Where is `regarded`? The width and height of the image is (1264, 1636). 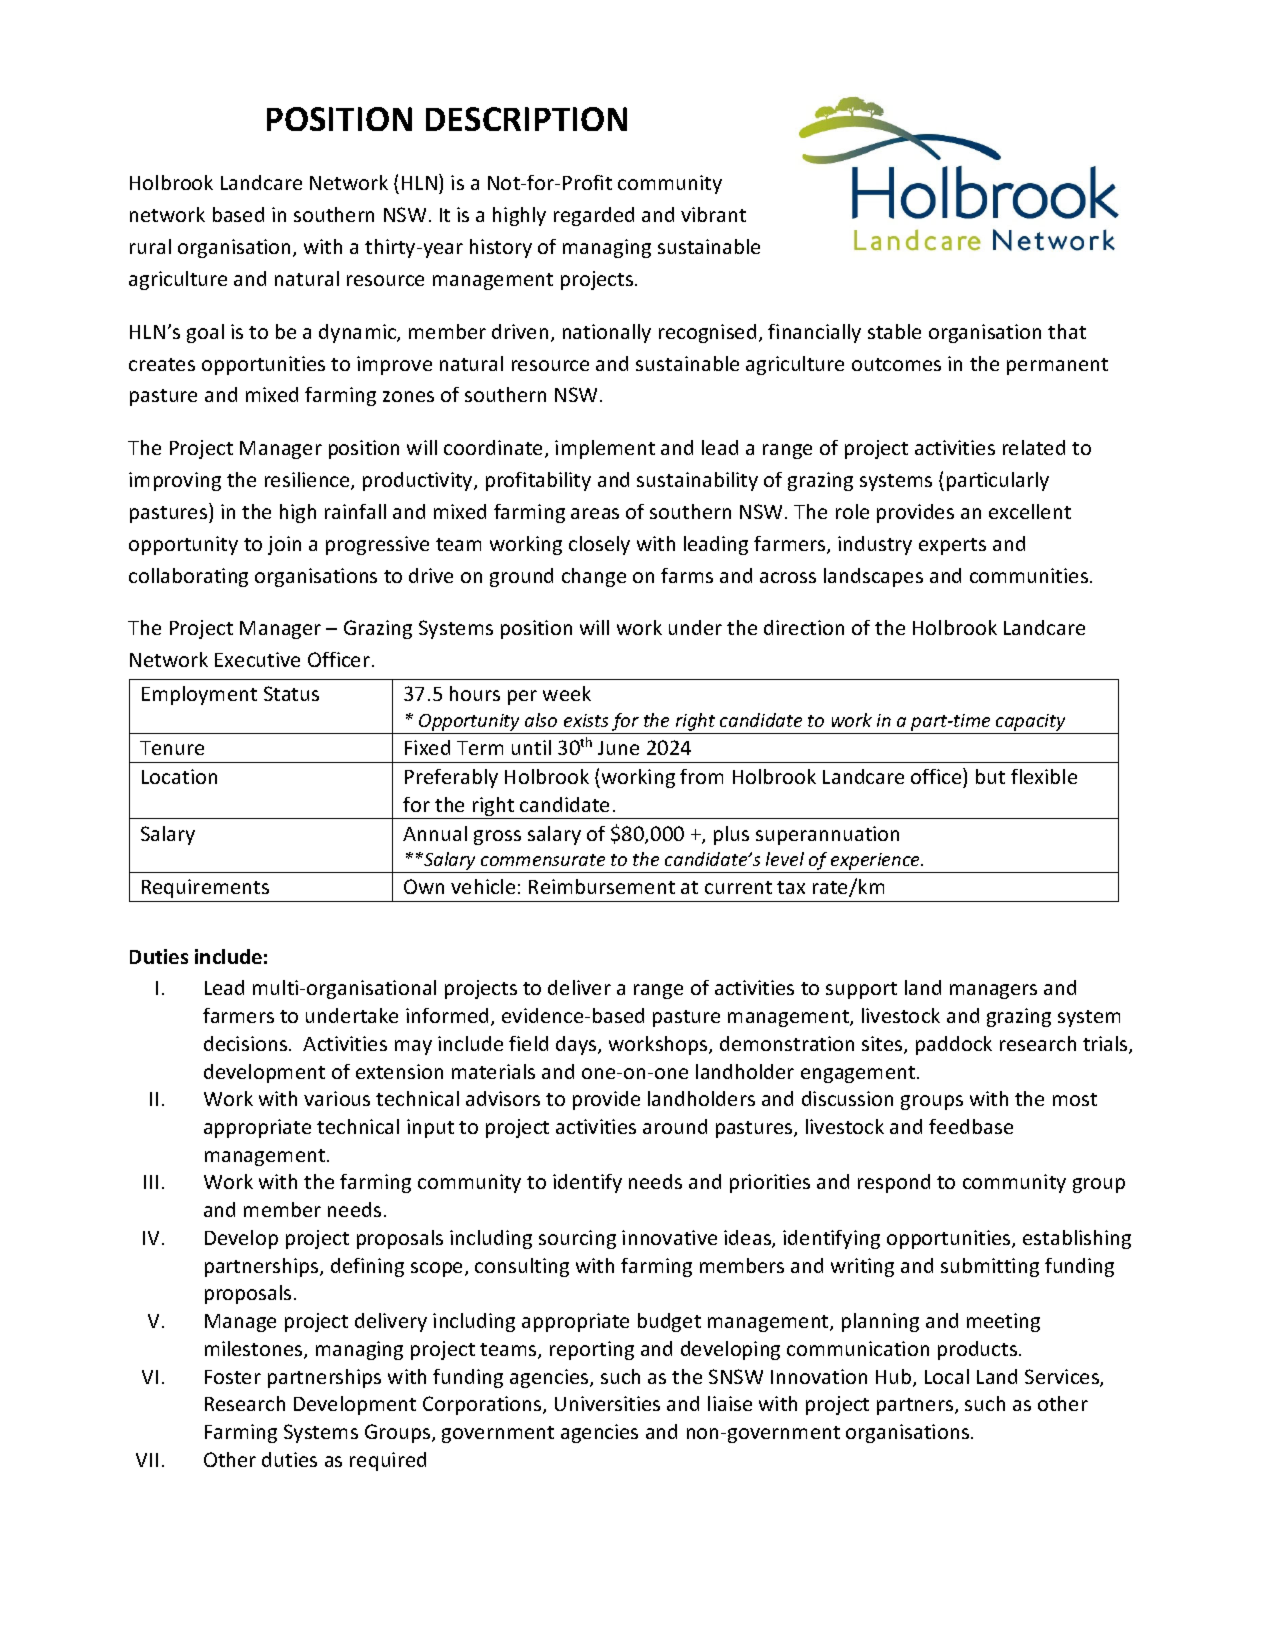 regarded is located at coordinates (594, 216).
